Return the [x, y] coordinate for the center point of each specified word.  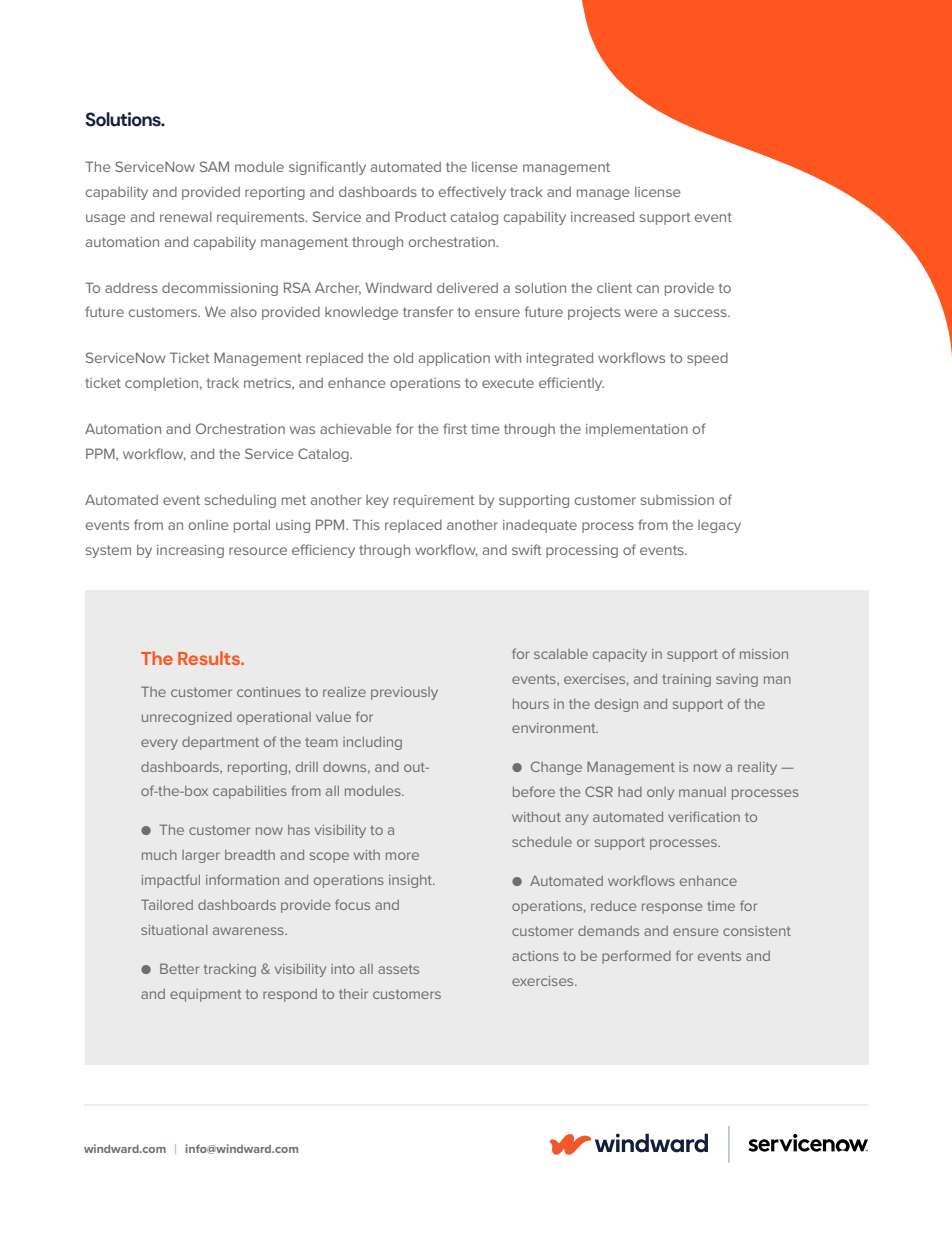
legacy [719, 526]
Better [179, 968]
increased [602, 216]
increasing [190, 551]
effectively [472, 193]
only [660, 793]
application [454, 359]
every [159, 744]
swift [527, 549]
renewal [186, 217]
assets [398, 969]
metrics [268, 384]
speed [707, 359]
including [372, 743]
